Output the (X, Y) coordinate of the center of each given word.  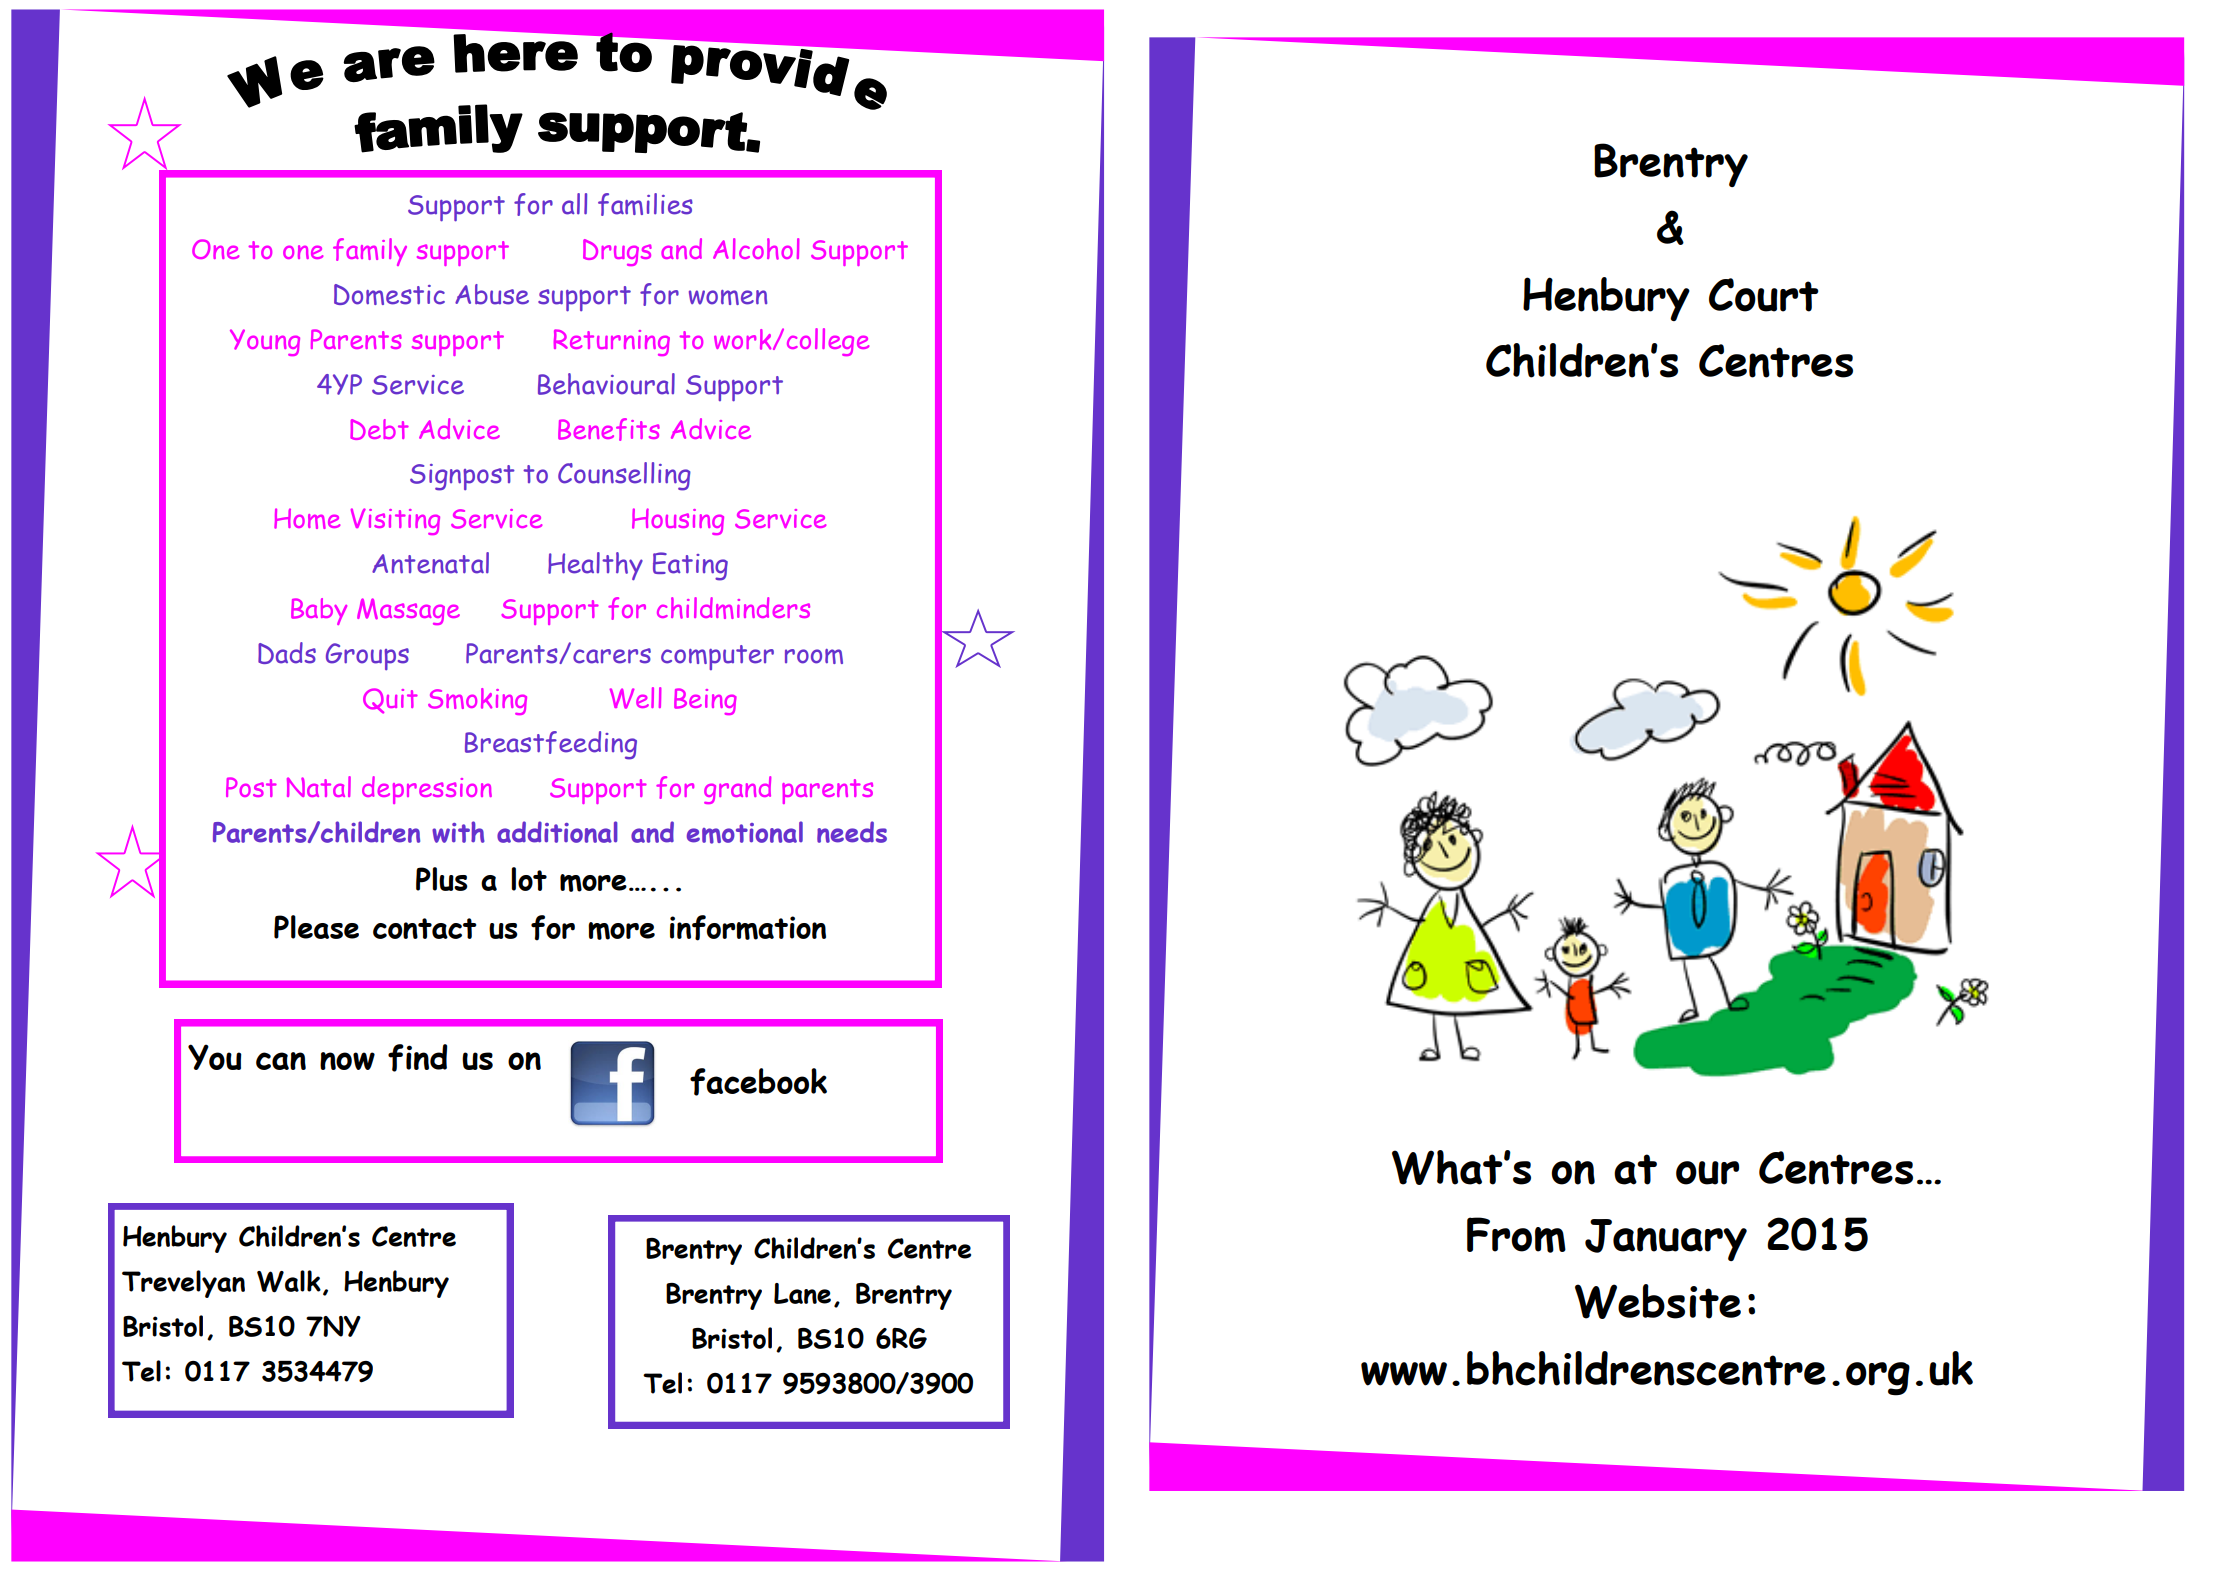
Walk (289, 1281)
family (370, 252)
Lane (802, 1293)
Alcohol (756, 249)
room (814, 656)
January (1666, 1240)
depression (427, 790)
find (418, 1058)
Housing (678, 521)
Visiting (395, 521)
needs (852, 832)
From (1516, 1235)
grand (737, 790)
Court (1764, 295)
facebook (758, 1082)
